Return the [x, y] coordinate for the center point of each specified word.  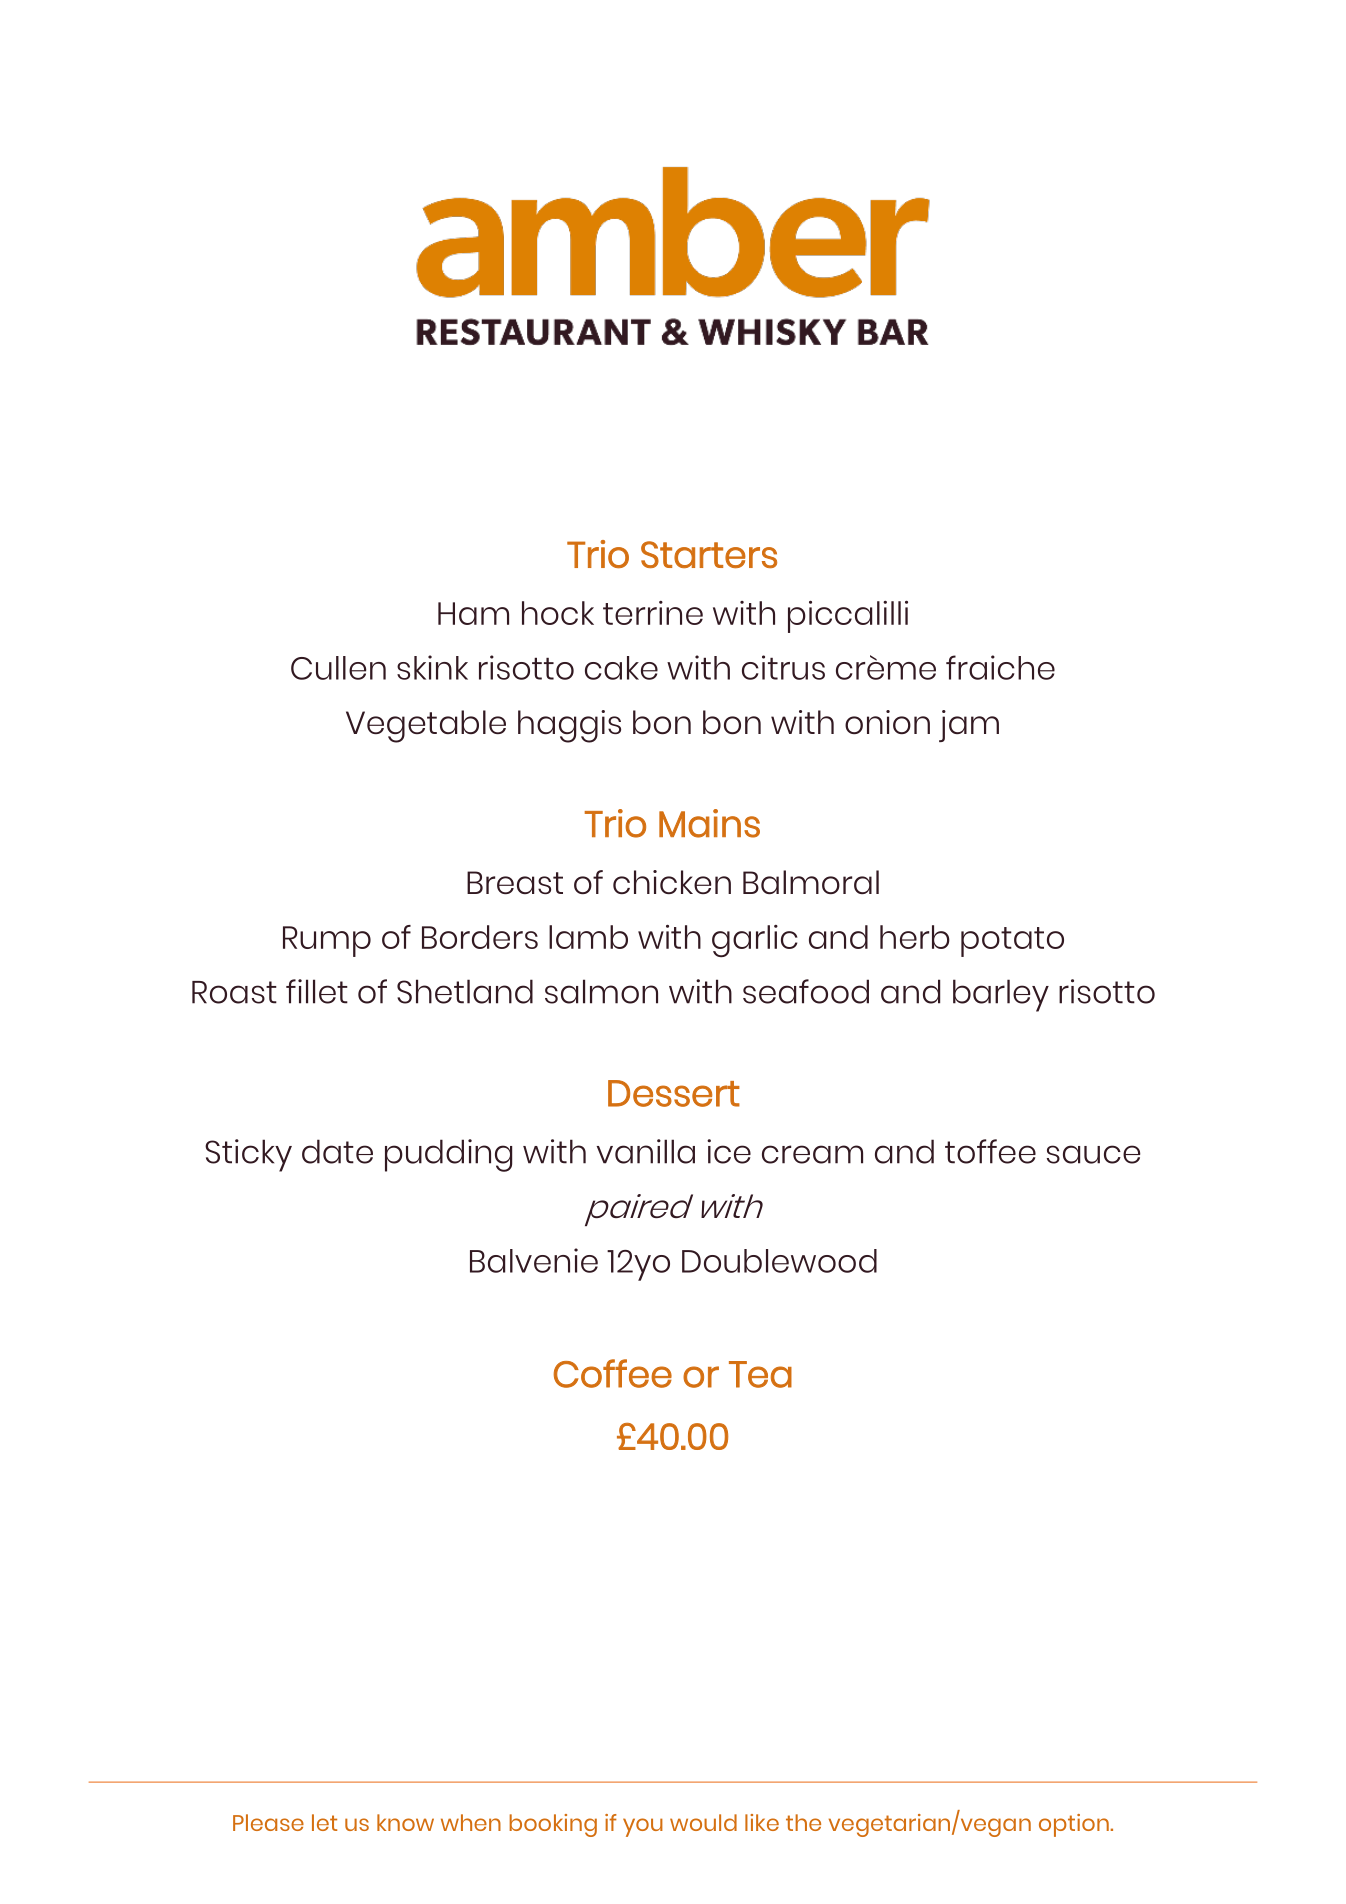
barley [1001, 995]
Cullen [338, 668]
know [405, 1822]
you [643, 1827]
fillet [317, 991]
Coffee [612, 1373]
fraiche [1000, 667]
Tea [760, 1374]
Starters [709, 554]
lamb [588, 937]
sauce [1094, 1154]
